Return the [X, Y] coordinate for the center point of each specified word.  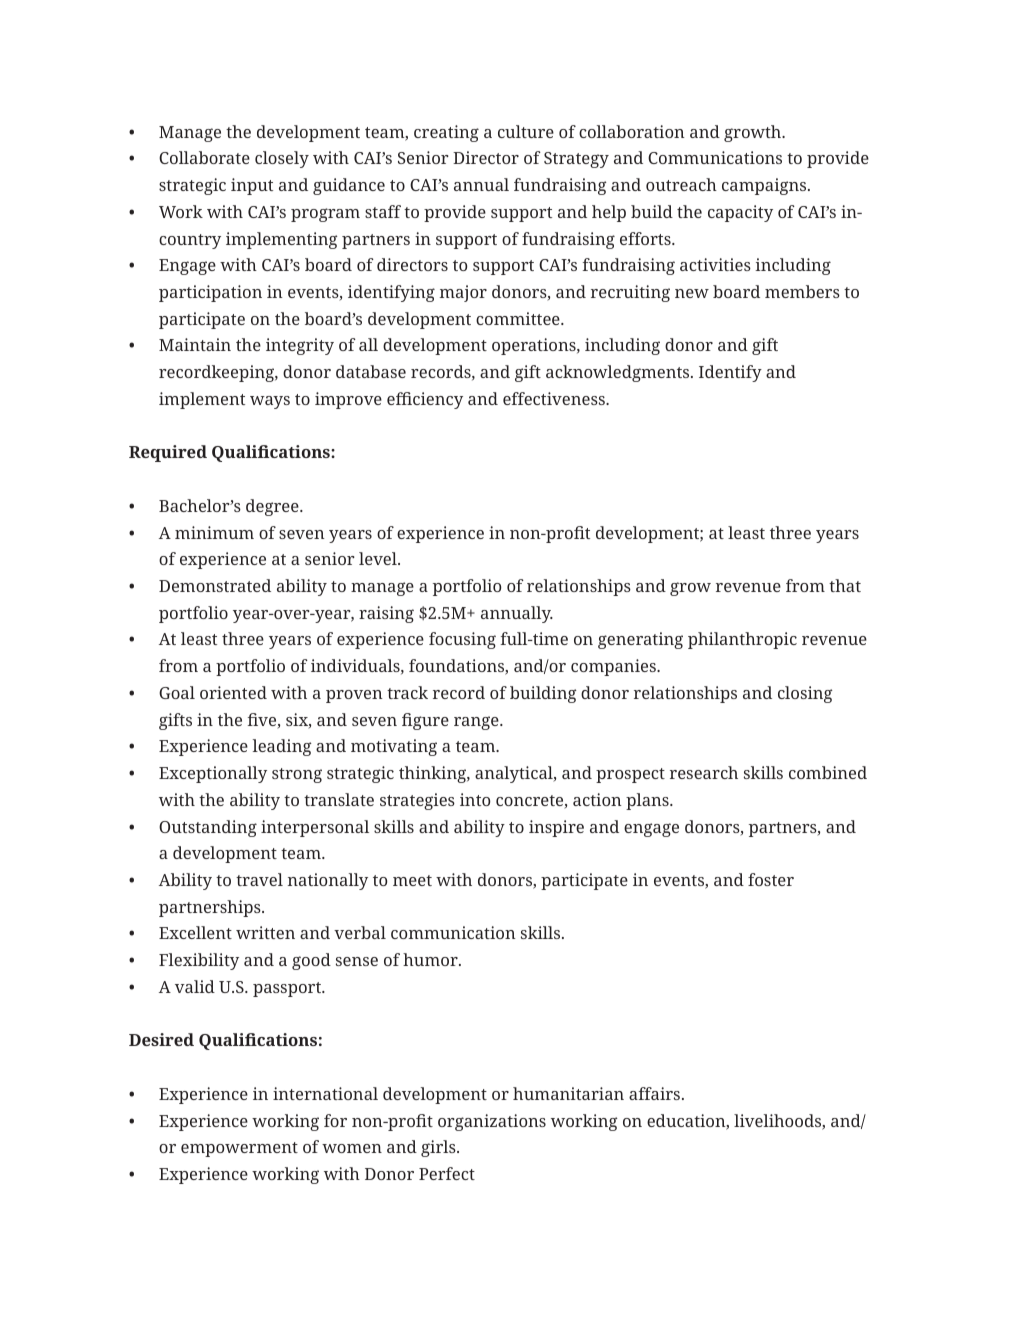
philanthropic [742, 640]
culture [526, 131]
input [252, 186]
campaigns [765, 186]
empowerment [239, 1149]
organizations [492, 1122]
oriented [233, 692]
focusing [462, 640]
